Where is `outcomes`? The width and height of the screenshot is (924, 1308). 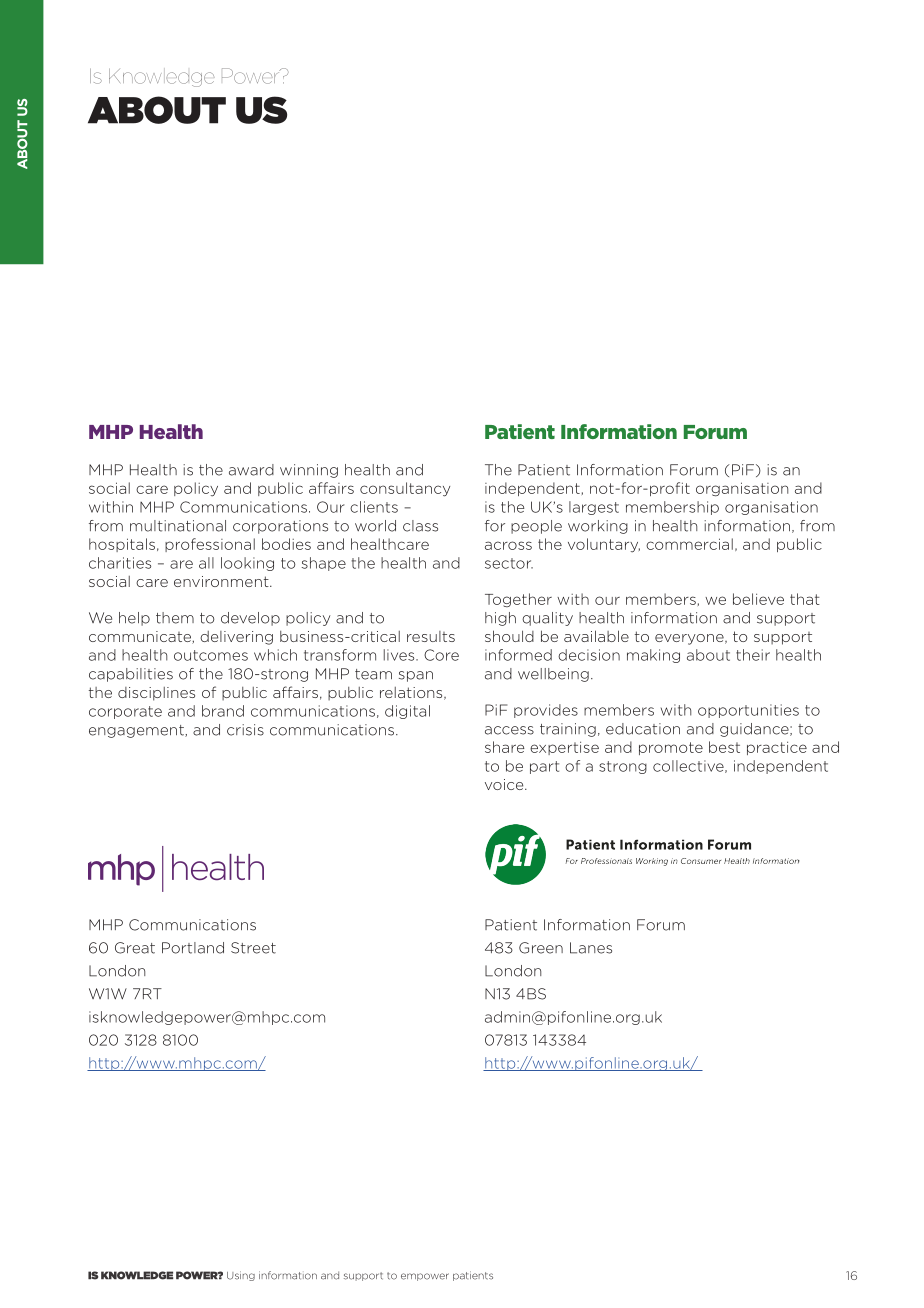
outcomes is located at coordinates (211, 655).
